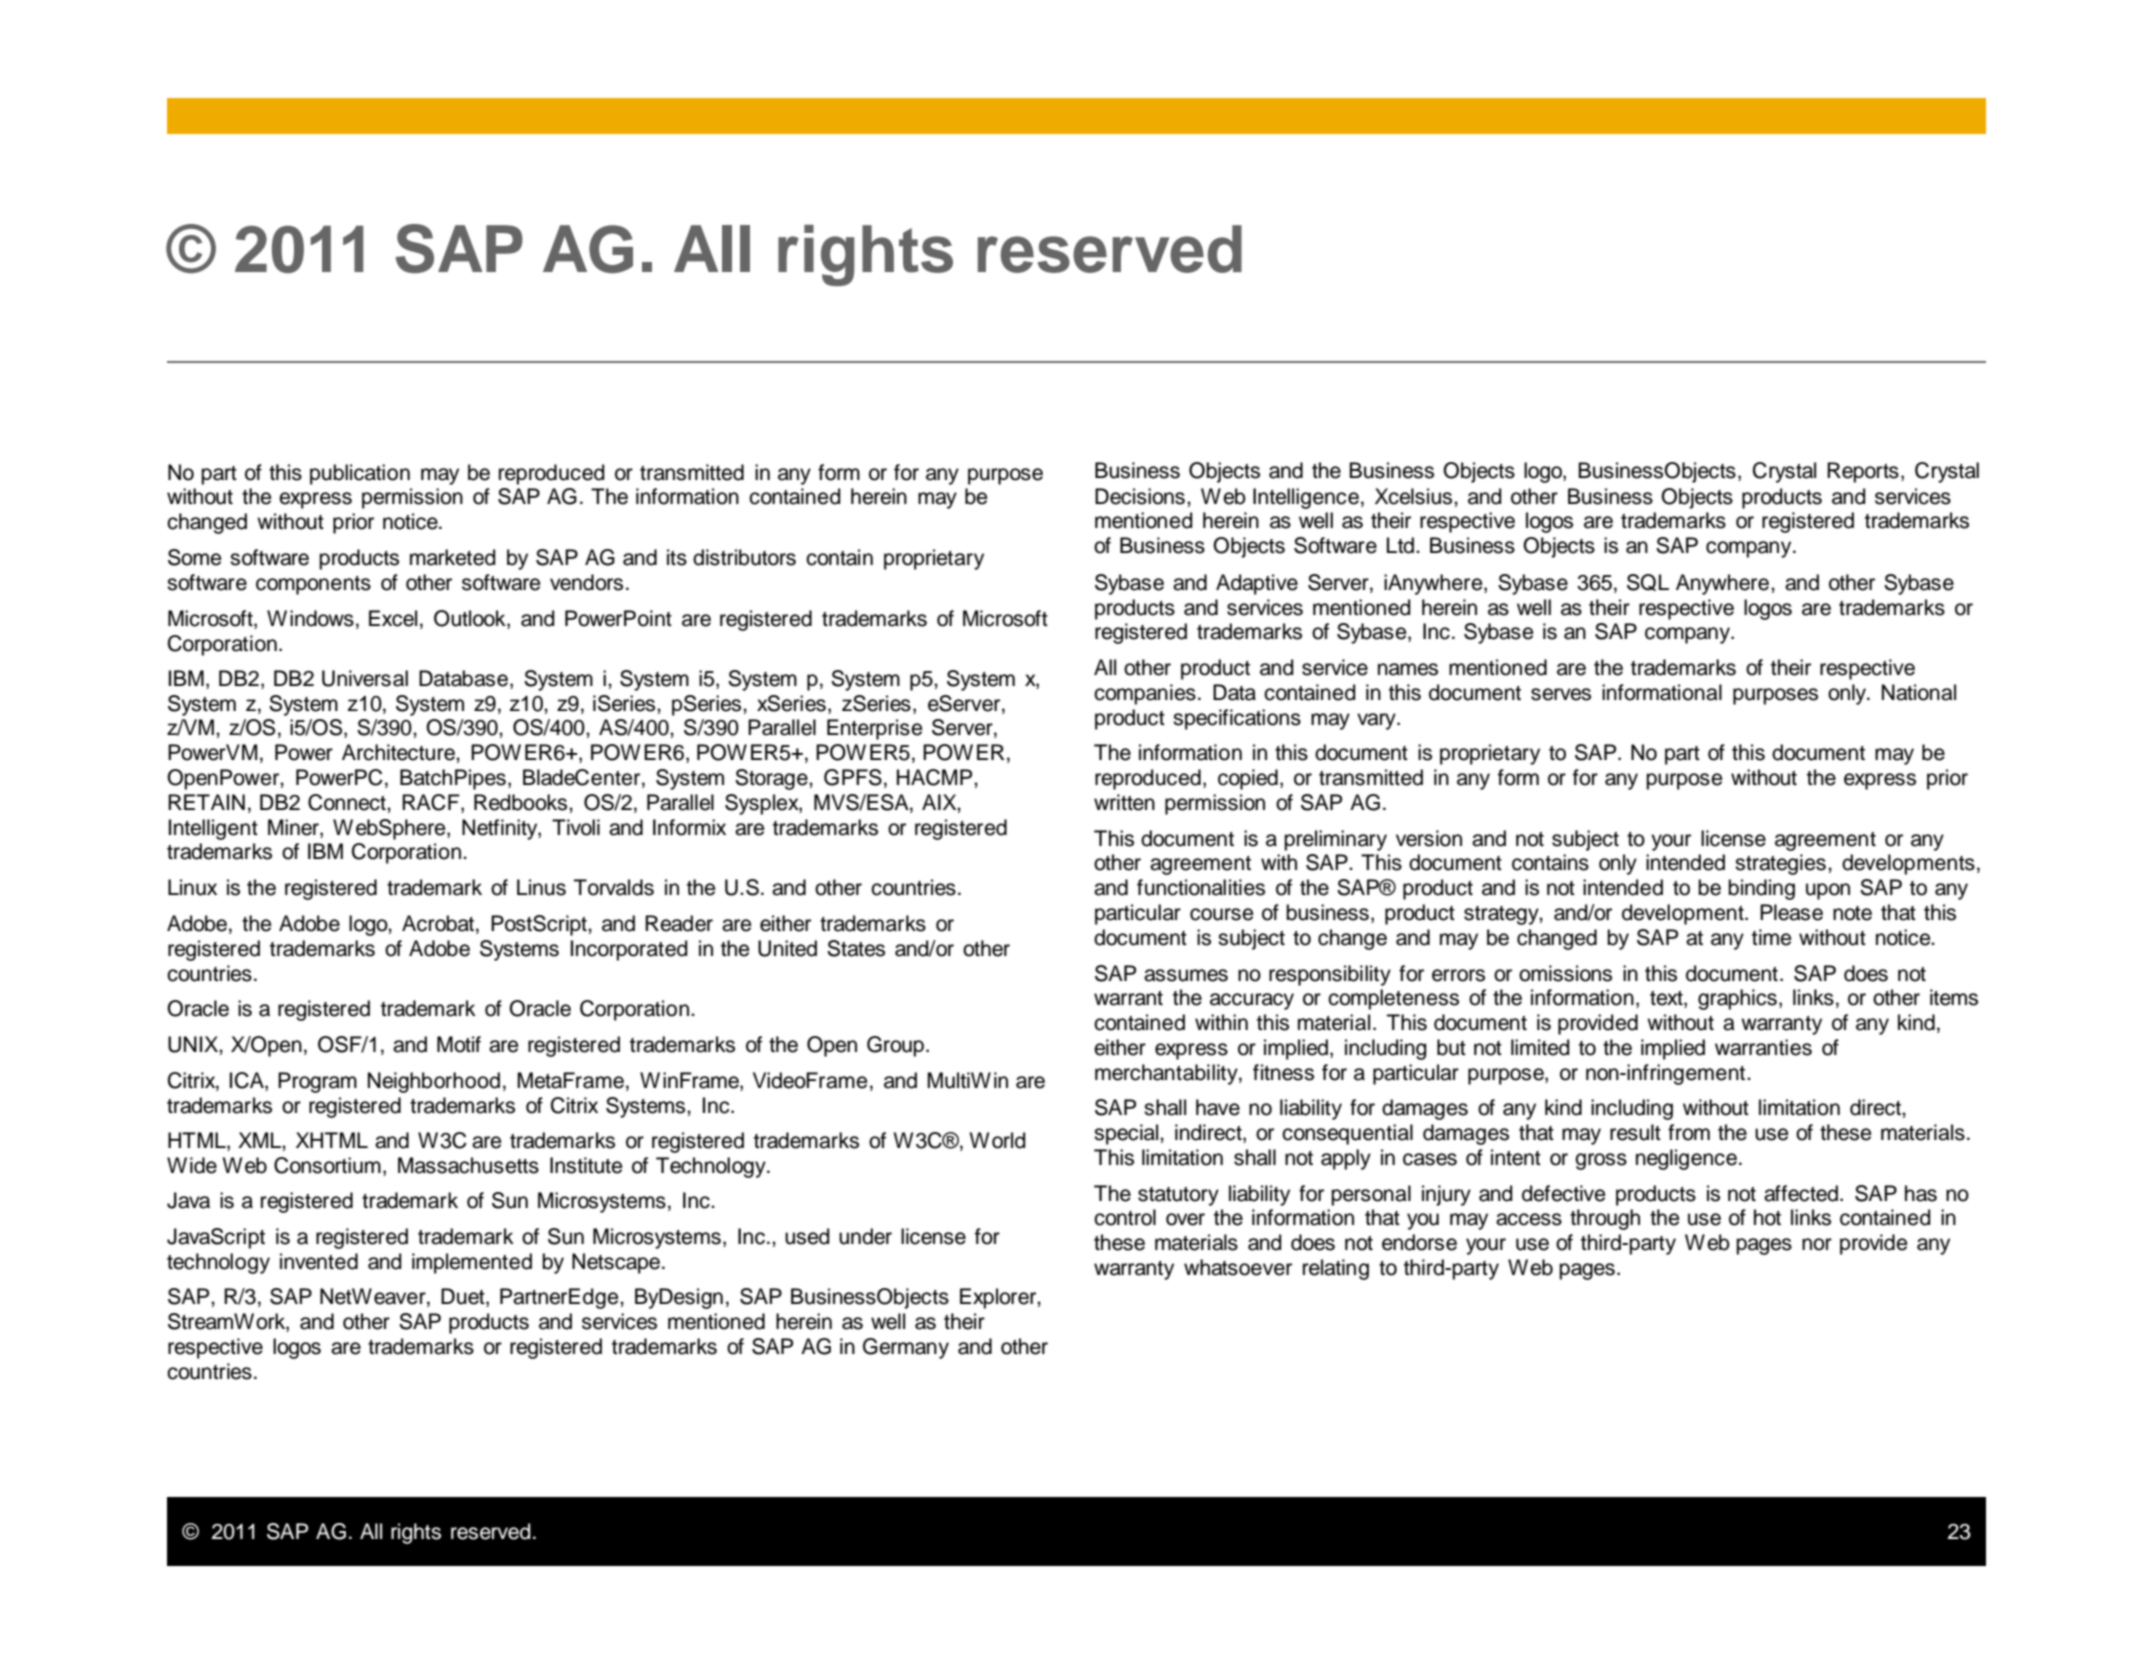 The width and height of the page is (2153, 1664). Describe the element at coordinates (1124, 802) in the page. I see `written` at that location.
